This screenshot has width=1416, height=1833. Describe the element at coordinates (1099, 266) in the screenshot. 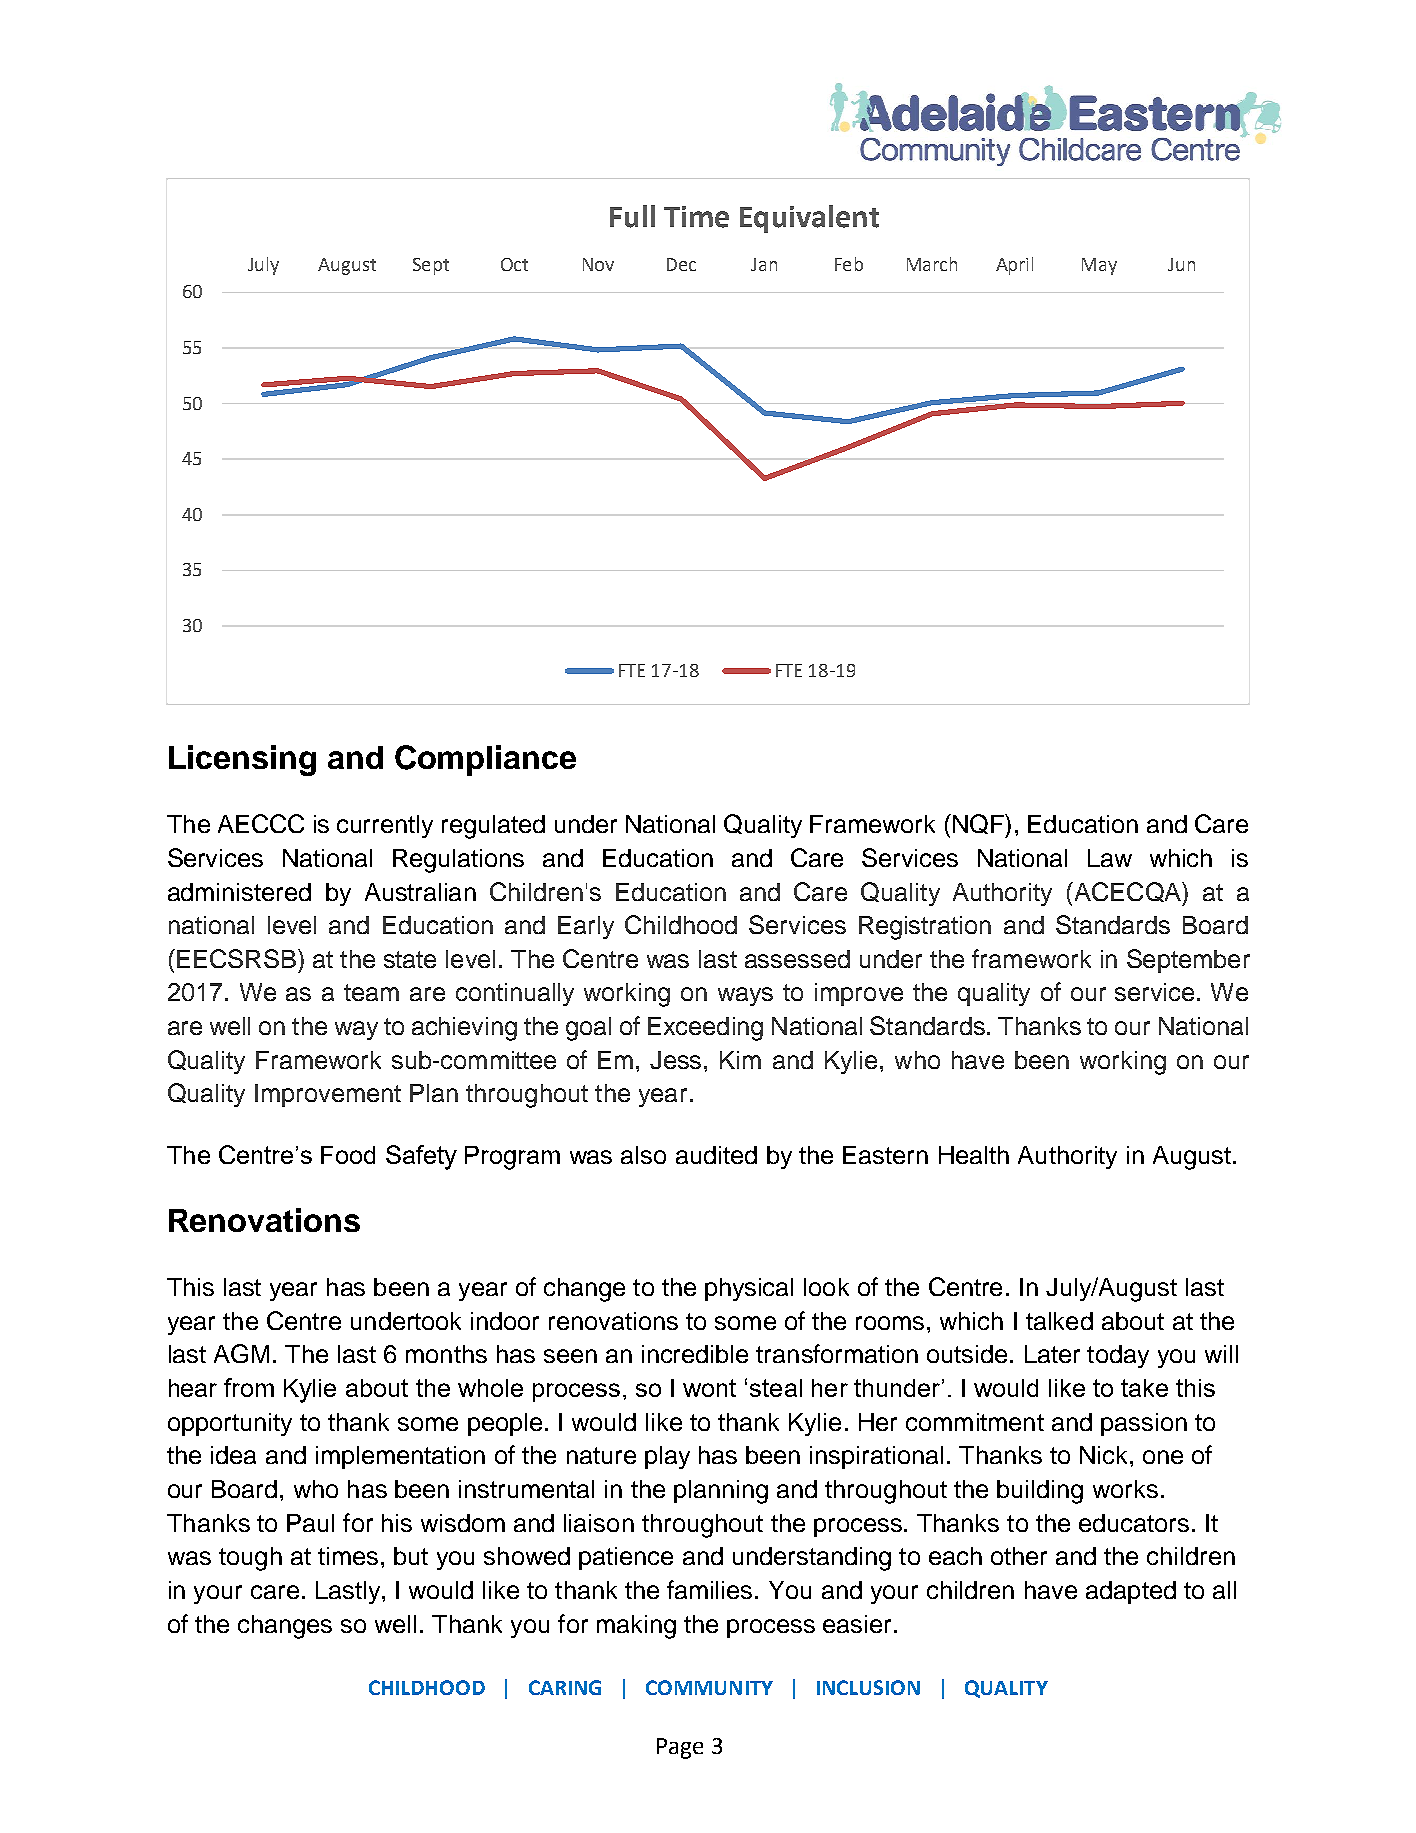

I see `May` at that location.
